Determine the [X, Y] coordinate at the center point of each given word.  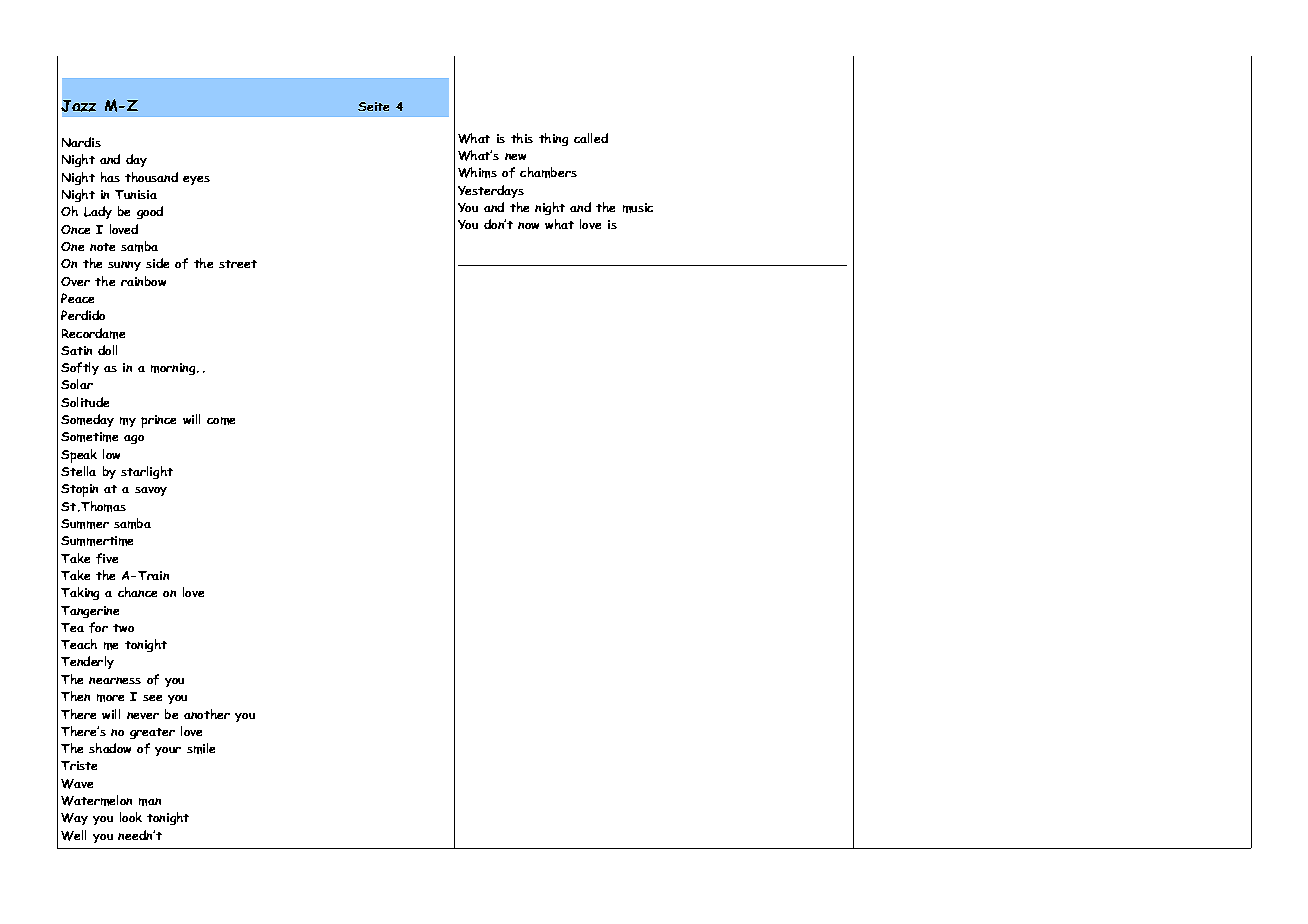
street [238, 264]
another [207, 714]
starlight [147, 472]
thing [553, 139]
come [221, 421]
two [123, 628]
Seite [373, 106]
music [638, 208]
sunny [124, 266]
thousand [151, 177]
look [131, 817]
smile [201, 748]
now [528, 225]
